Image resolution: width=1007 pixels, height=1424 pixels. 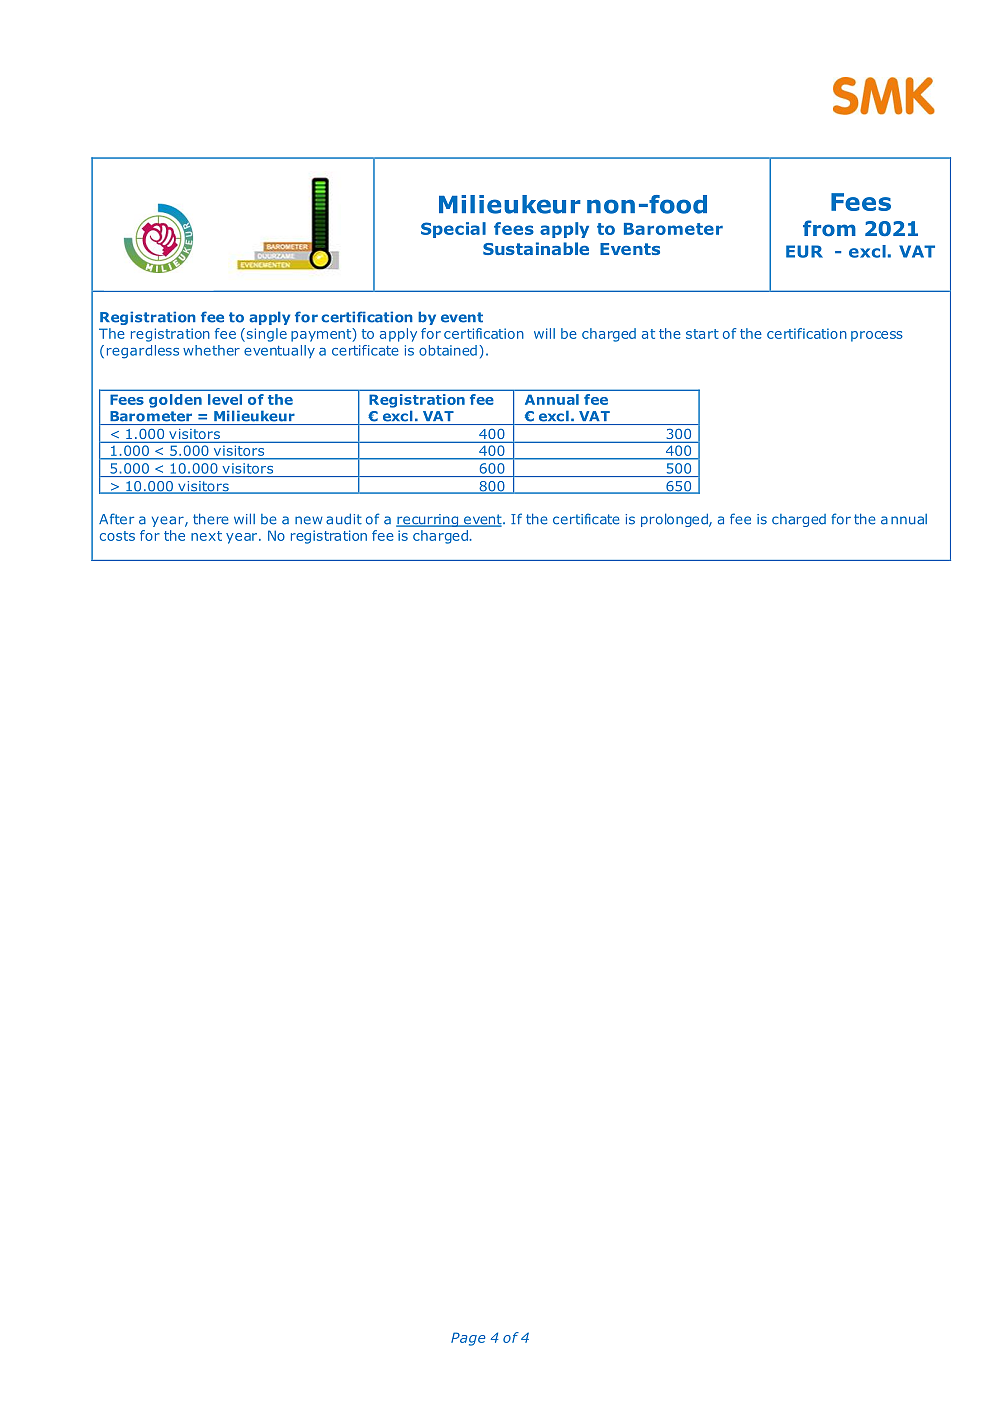 What do you see at coordinates (211, 519) in the screenshot?
I see `there` at bounding box center [211, 519].
